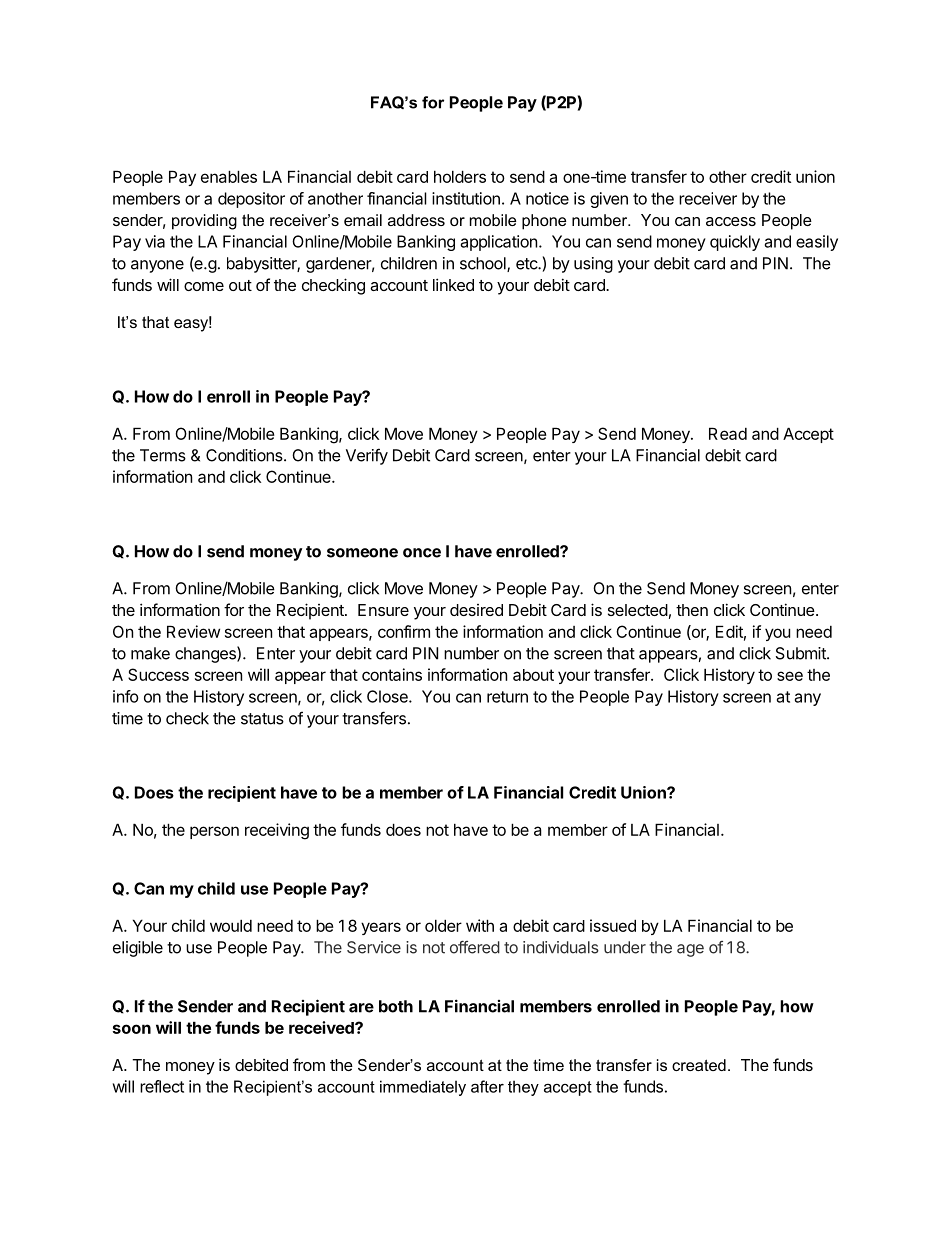  I want to click on institution, so click(466, 198).
